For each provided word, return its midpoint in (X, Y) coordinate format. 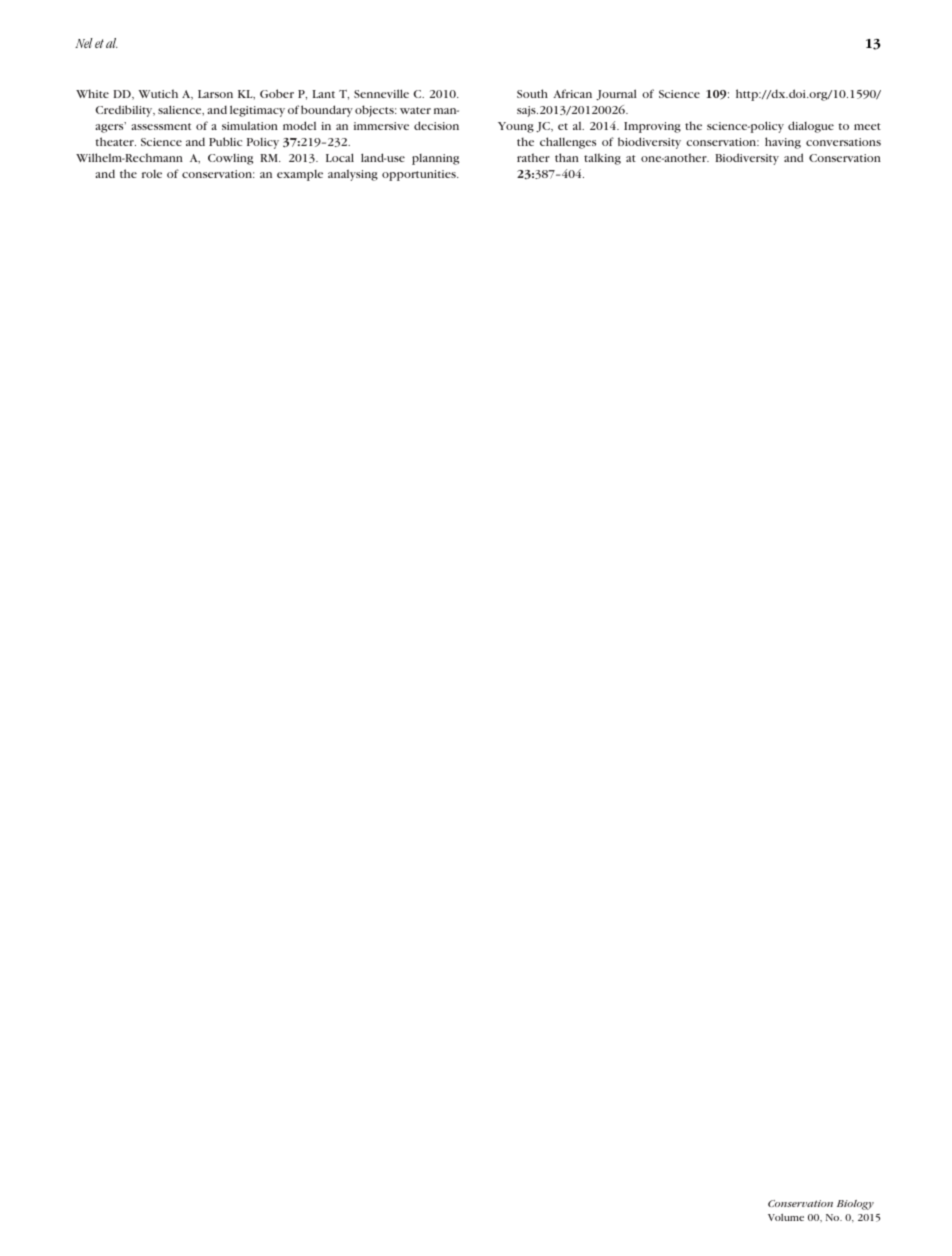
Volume (786, 1217)
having (783, 143)
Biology (855, 1205)
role (152, 174)
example (300, 175)
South (532, 93)
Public (225, 141)
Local (340, 157)
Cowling (230, 159)
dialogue (811, 127)
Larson (215, 94)
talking (602, 159)
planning (435, 159)
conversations (843, 142)
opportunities (420, 175)
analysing (353, 175)
